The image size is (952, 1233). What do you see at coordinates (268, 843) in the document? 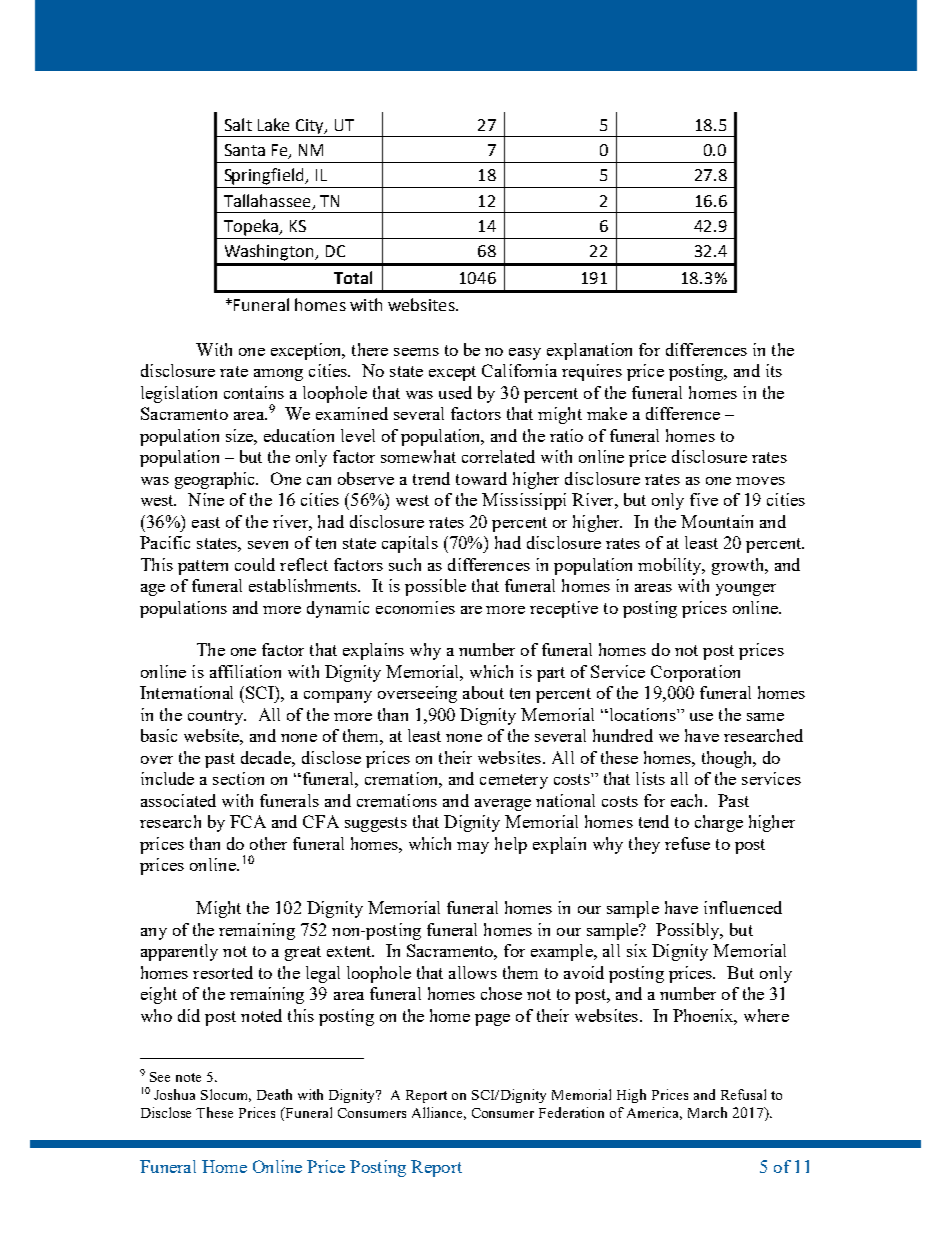
I see `other` at bounding box center [268, 843].
